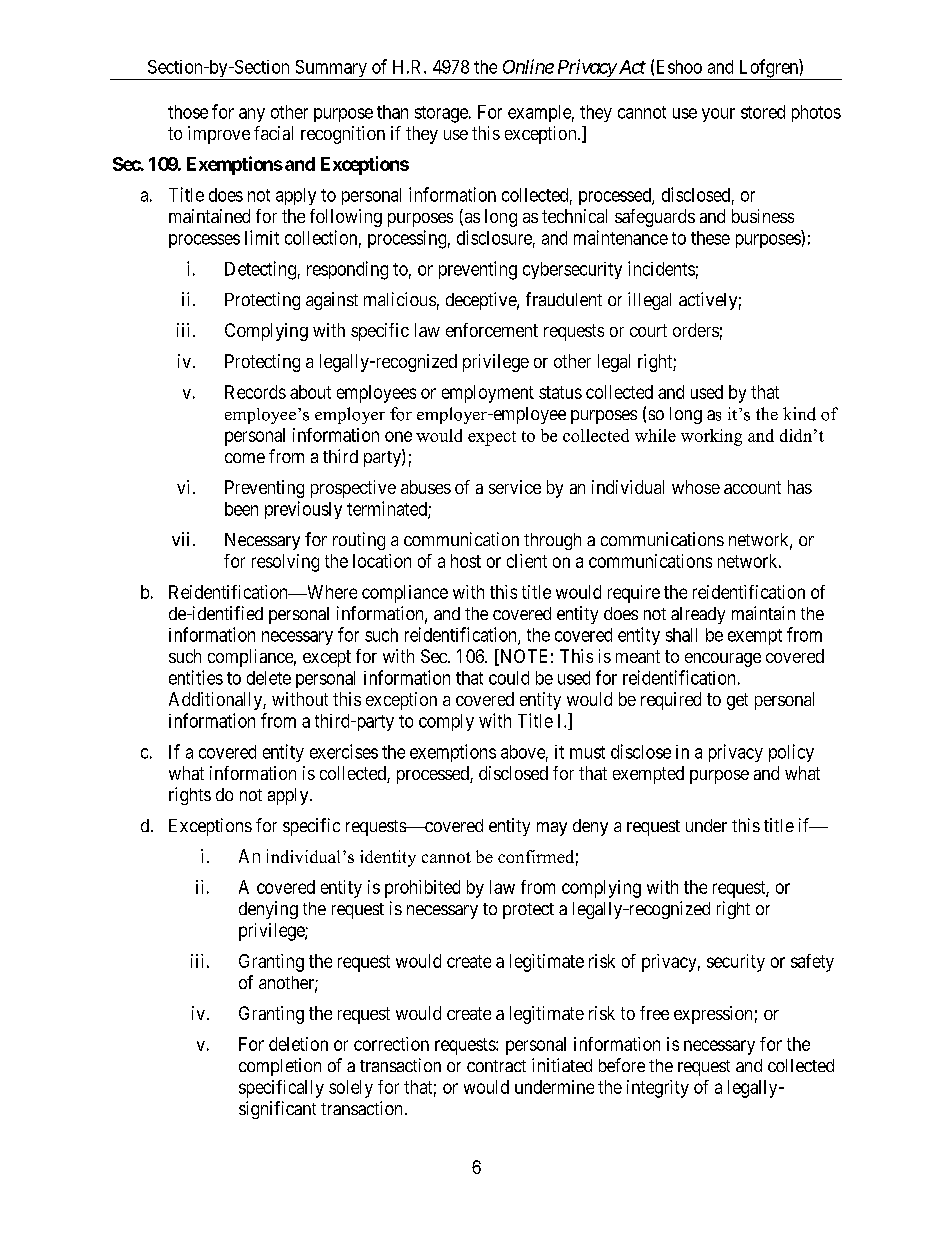 This screenshot has height=1233, width=952. I want to click on enforcement, so click(492, 330).
